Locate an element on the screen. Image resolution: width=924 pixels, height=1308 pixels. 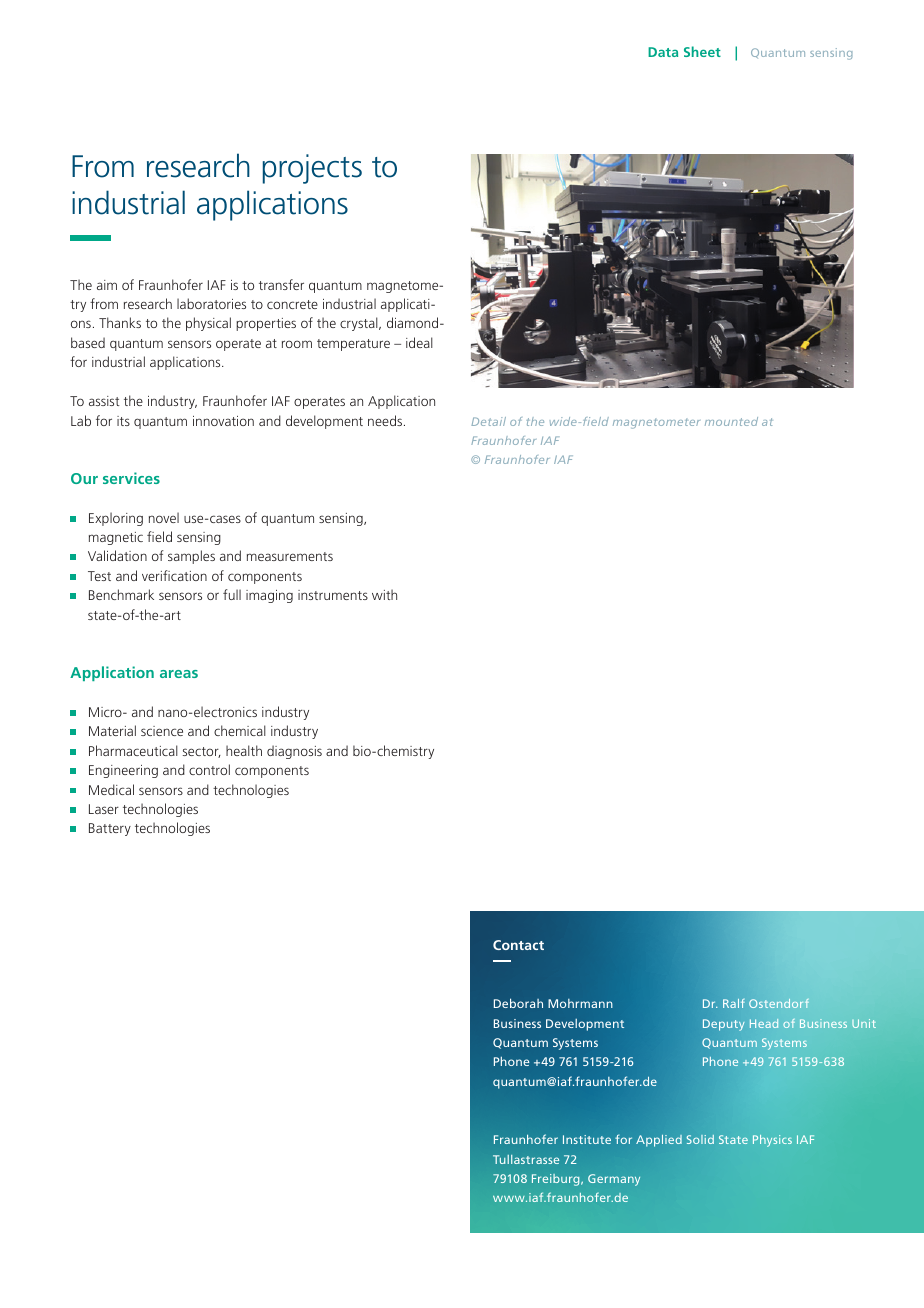
Battery is located at coordinates (110, 829).
